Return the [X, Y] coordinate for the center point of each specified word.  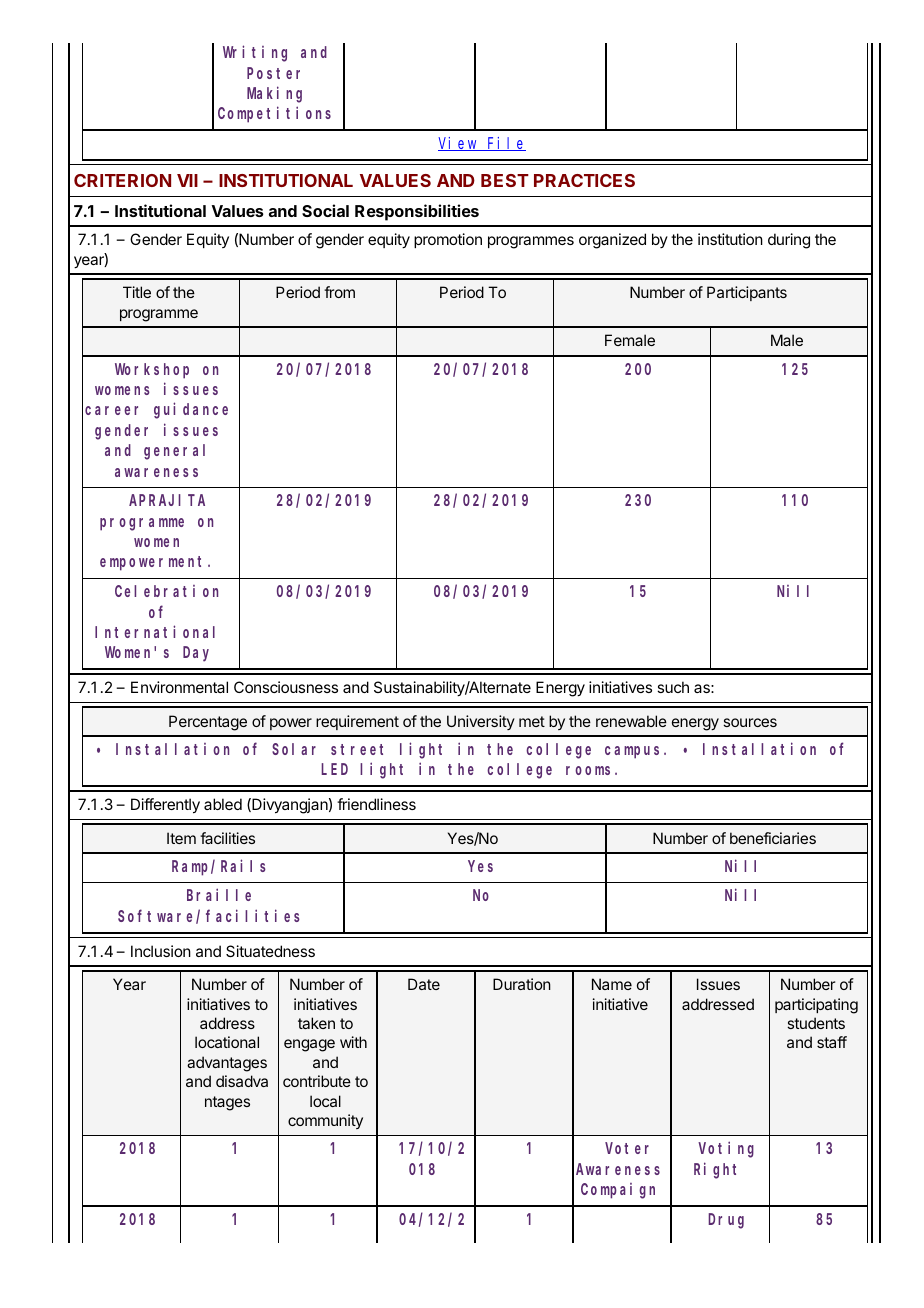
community [325, 1121]
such [673, 687]
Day [196, 654]
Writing [255, 54]
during [789, 241]
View [459, 144]
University [481, 722]
